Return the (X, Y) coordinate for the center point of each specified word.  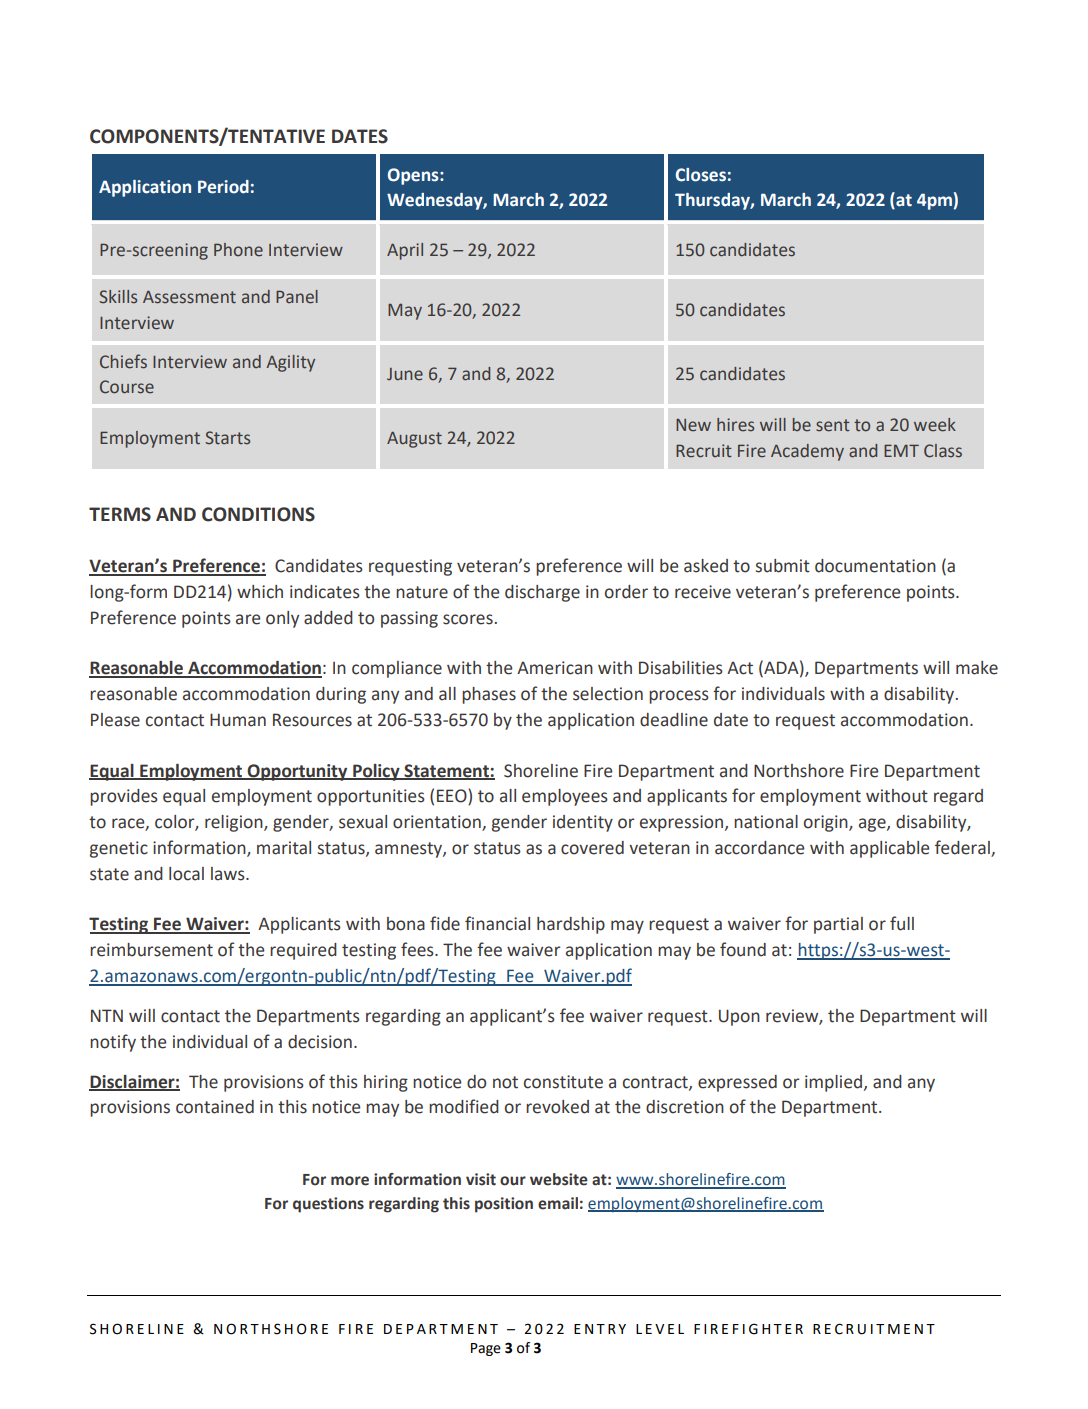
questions (328, 1205)
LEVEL (660, 1329)
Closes (701, 175)
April (405, 251)
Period (223, 187)
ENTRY (600, 1329)
